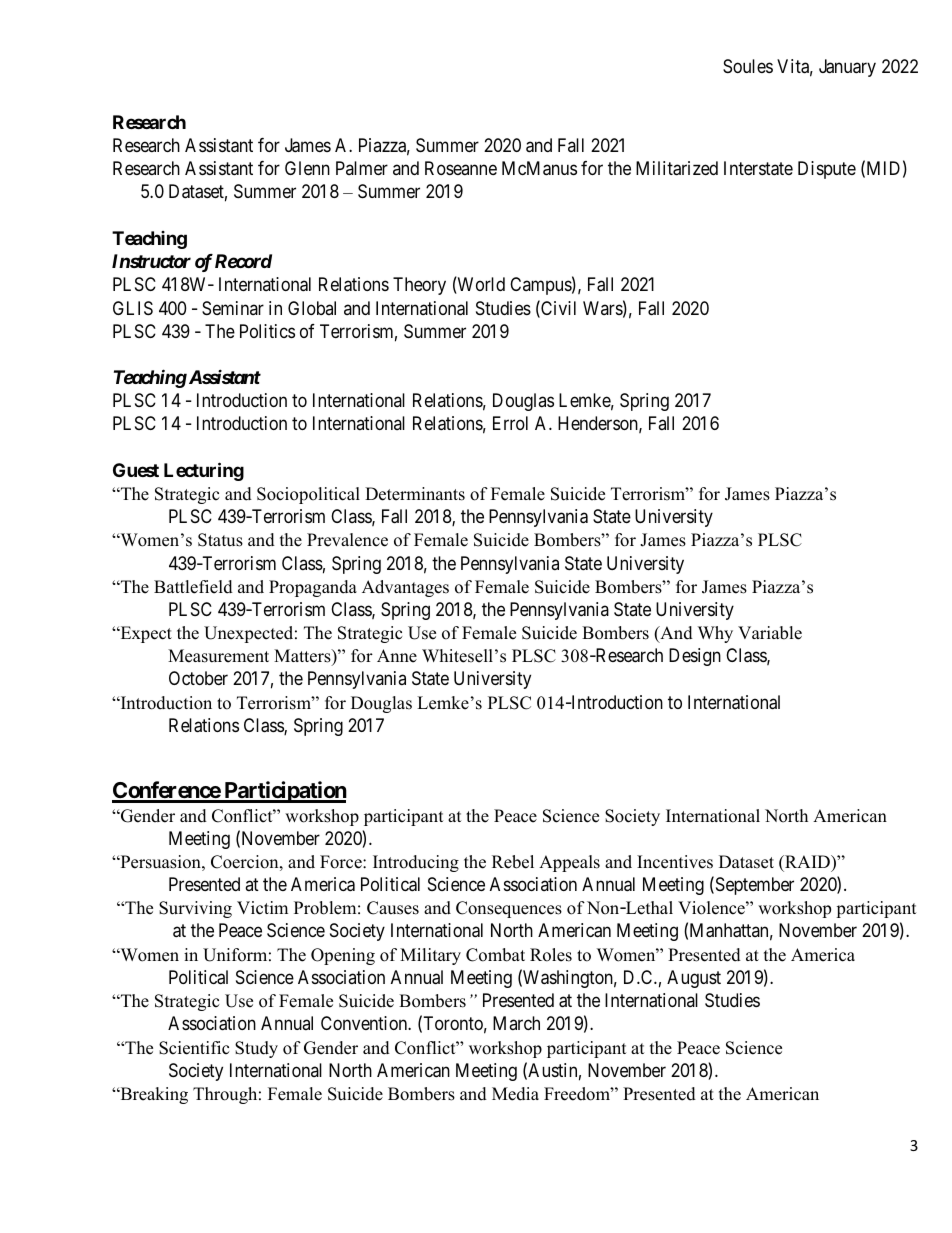  Describe the element at coordinates (362, 168) in the screenshot. I see `Palmer` at that location.
